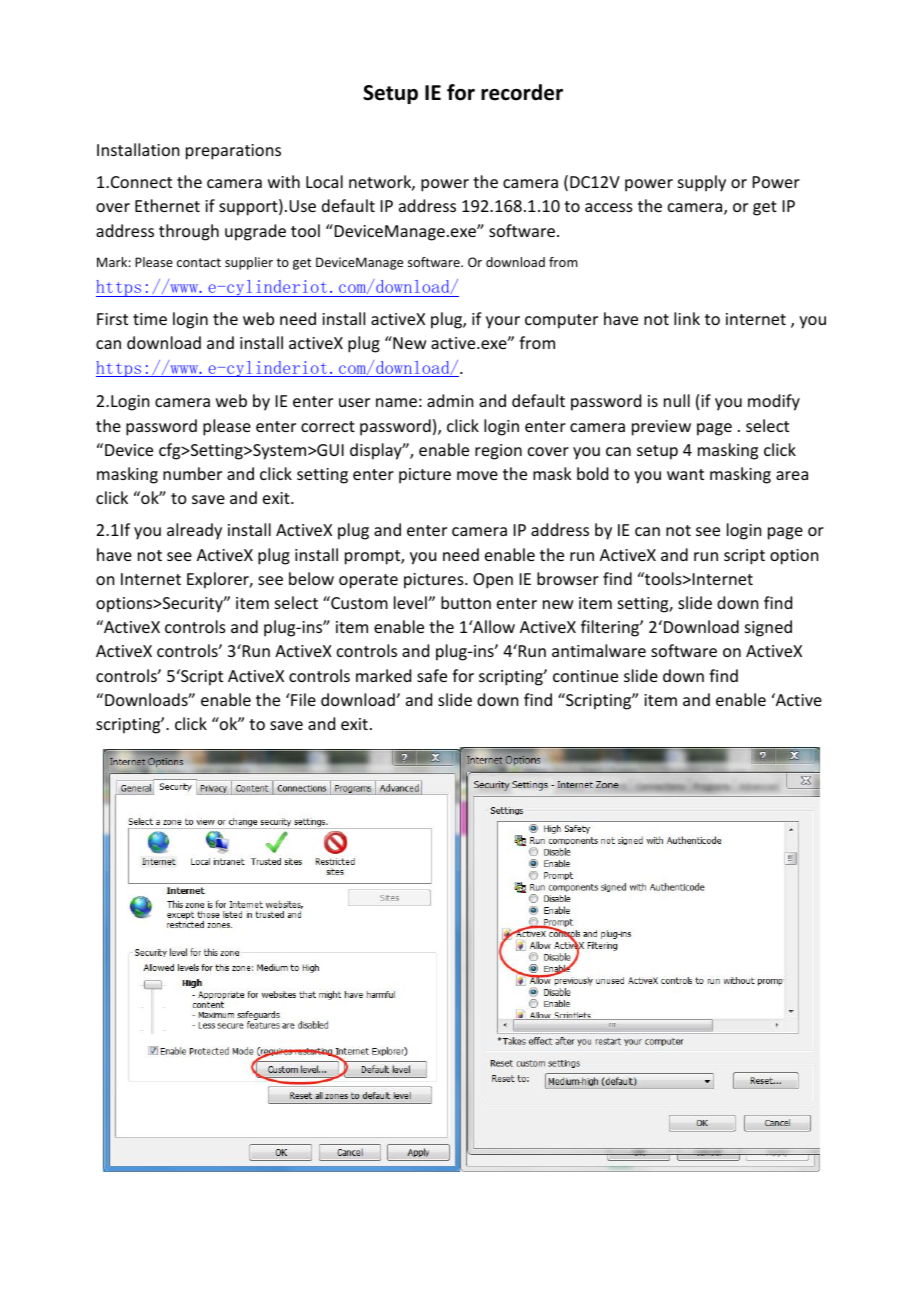  Describe the element at coordinates (233, 152) in the page. I see `preparations` at that location.
